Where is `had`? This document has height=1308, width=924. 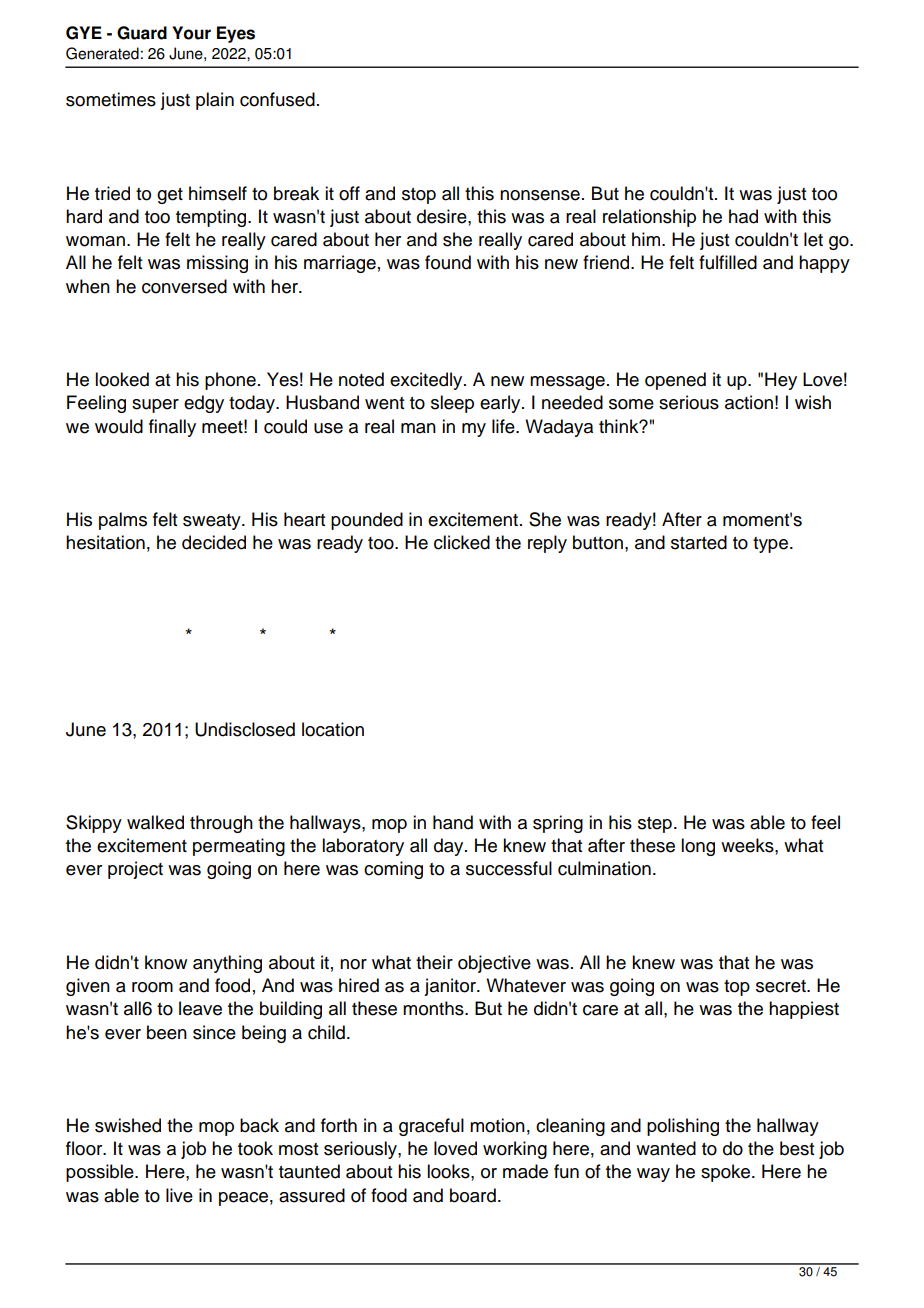
had is located at coordinates (743, 216).
